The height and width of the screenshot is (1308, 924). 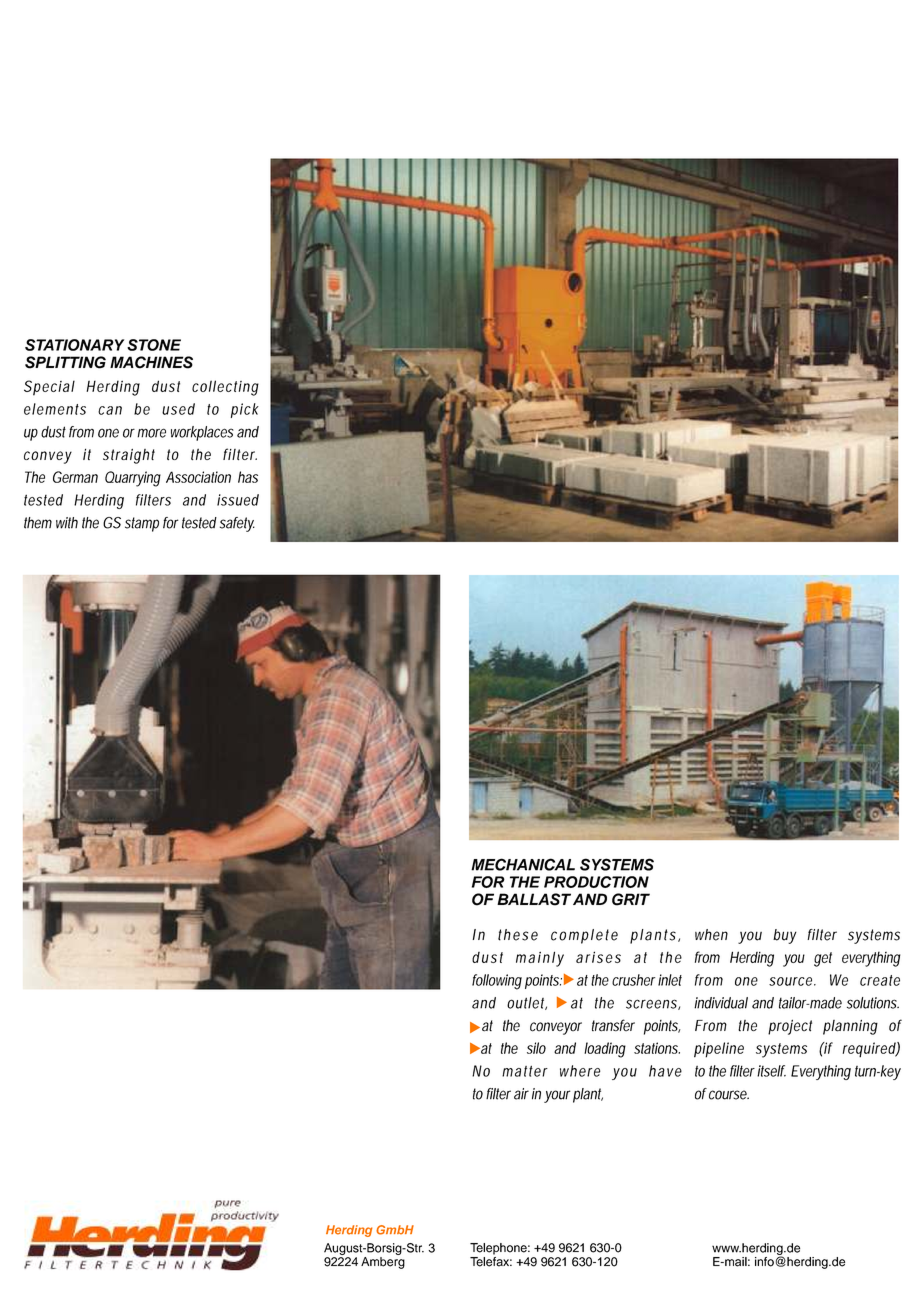 What do you see at coordinates (151, 362) in the screenshot?
I see `MACHINES` at bounding box center [151, 362].
